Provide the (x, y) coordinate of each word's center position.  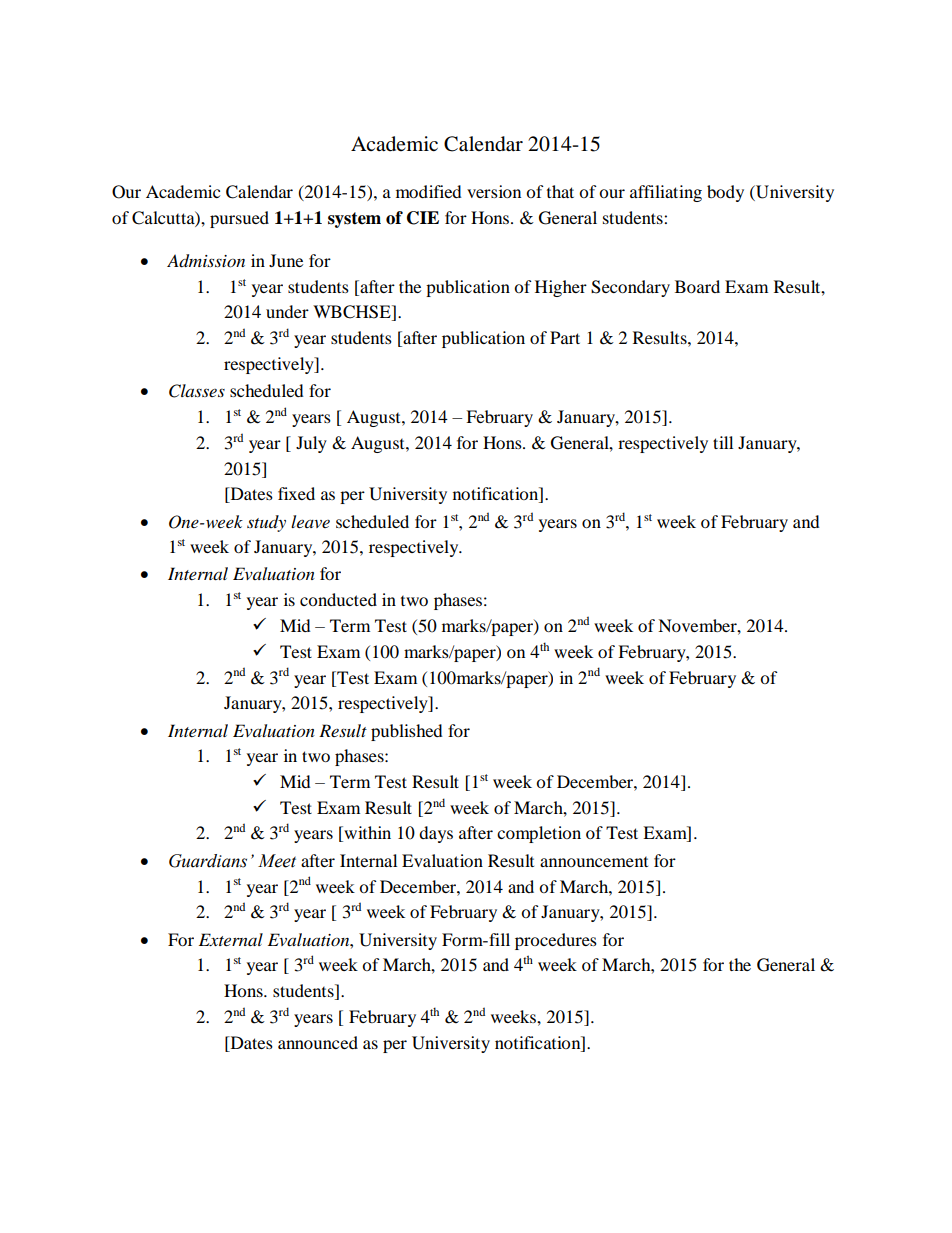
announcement (594, 862)
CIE (423, 218)
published (407, 732)
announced (318, 1042)
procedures (556, 941)
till (723, 442)
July (311, 444)
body (725, 193)
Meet (277, 861)
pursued (239, 219)
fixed (296, 493)
